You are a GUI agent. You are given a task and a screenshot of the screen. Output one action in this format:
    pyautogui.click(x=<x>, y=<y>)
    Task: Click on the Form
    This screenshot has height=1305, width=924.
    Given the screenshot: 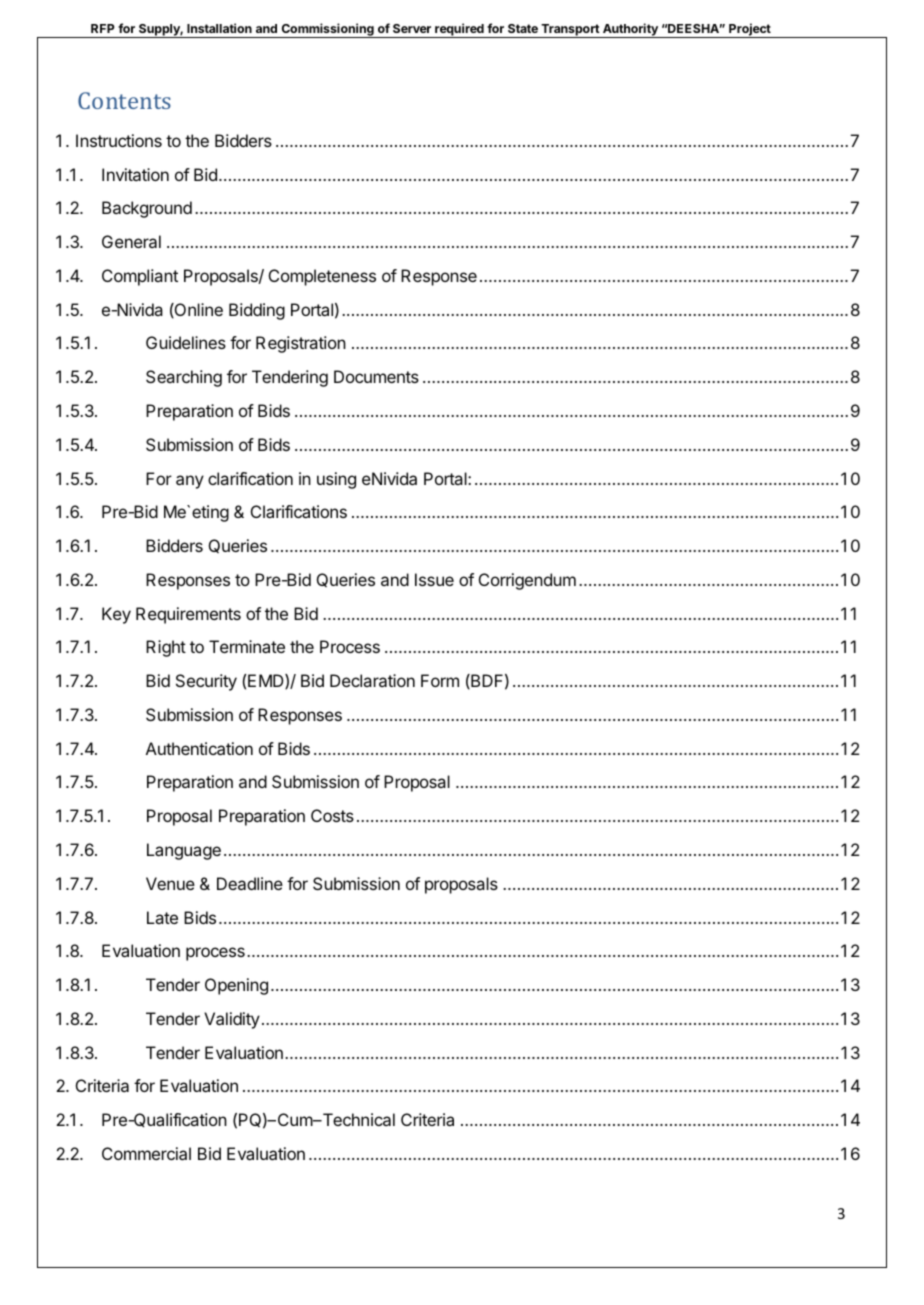 What is the action you would take?
    pyautogui.click(x=440, y=680)
